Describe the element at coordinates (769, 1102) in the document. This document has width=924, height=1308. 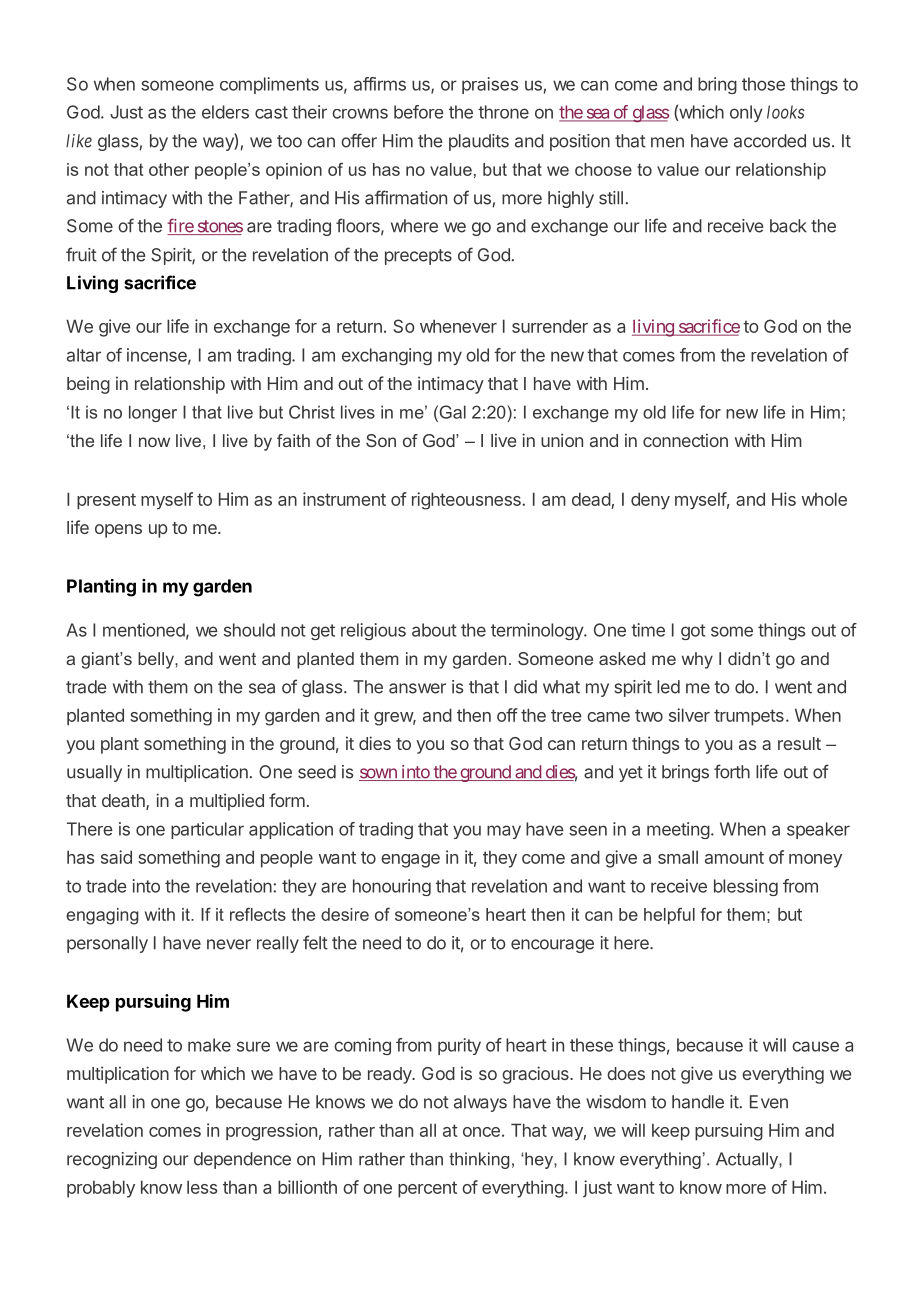
I see `Even` at that location.
